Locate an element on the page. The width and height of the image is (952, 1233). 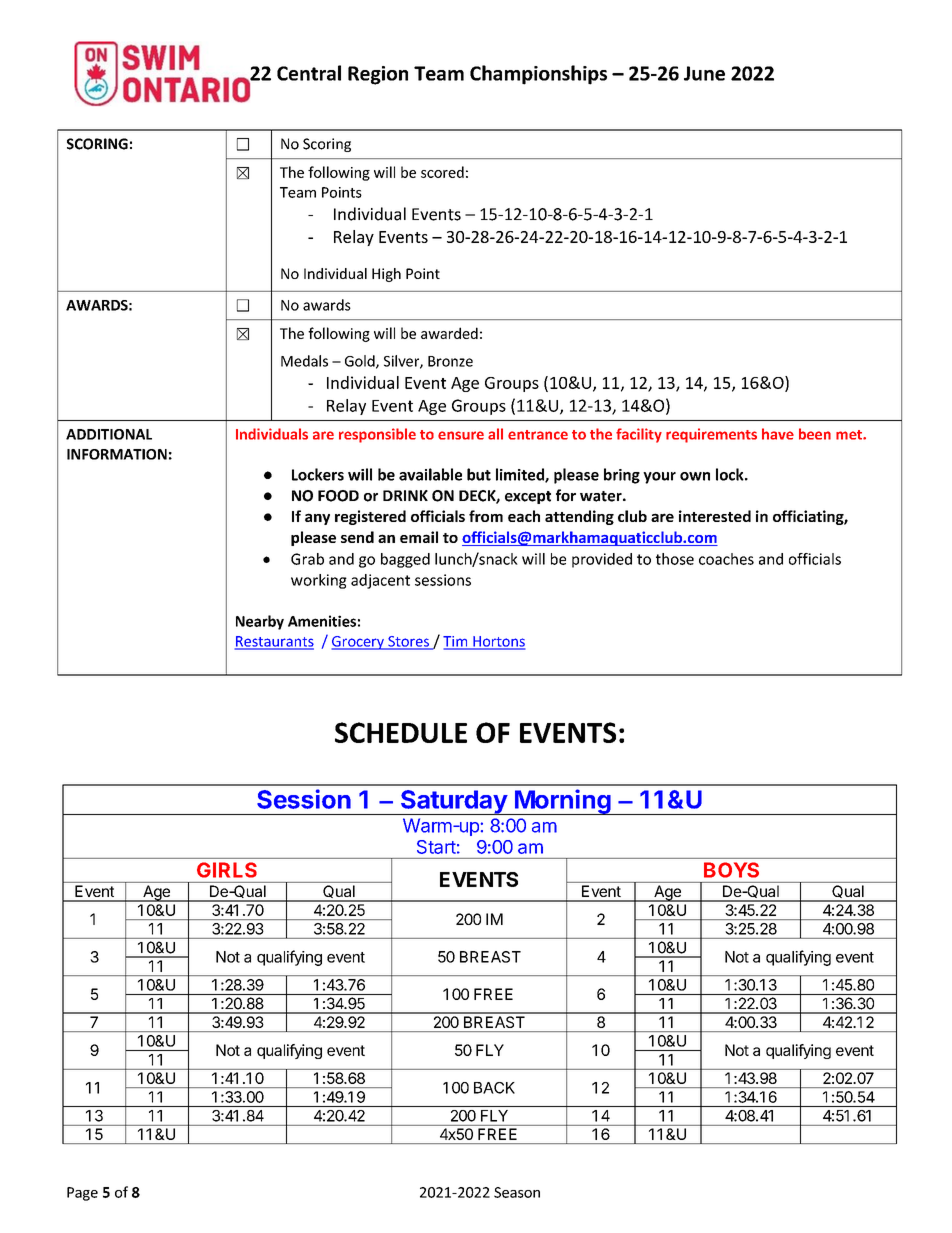
INFORMATION is located at coordinates (117, 454).
